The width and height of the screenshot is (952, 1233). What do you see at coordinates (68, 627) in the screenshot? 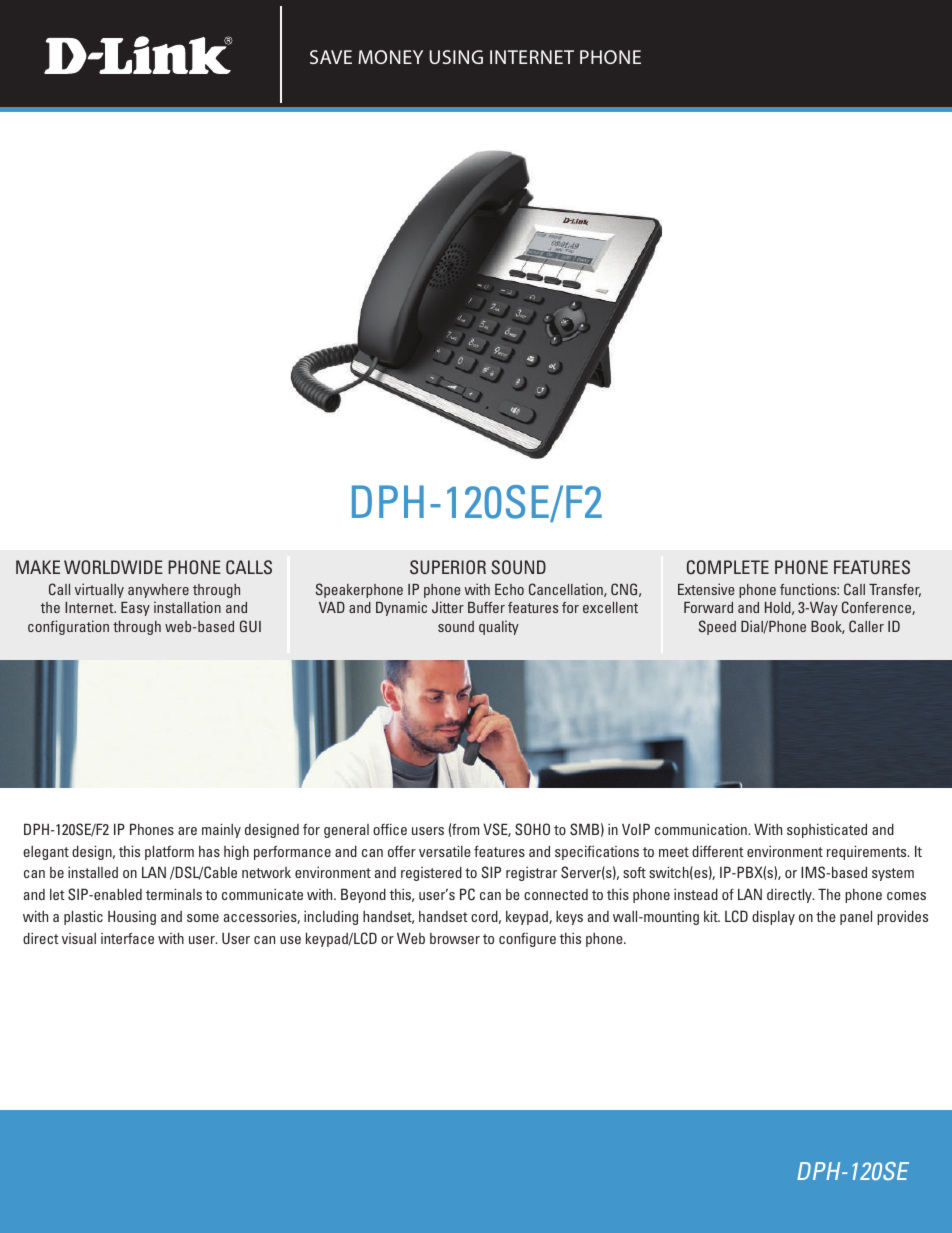
I see `configuration` at bounding box center [68, 627].
